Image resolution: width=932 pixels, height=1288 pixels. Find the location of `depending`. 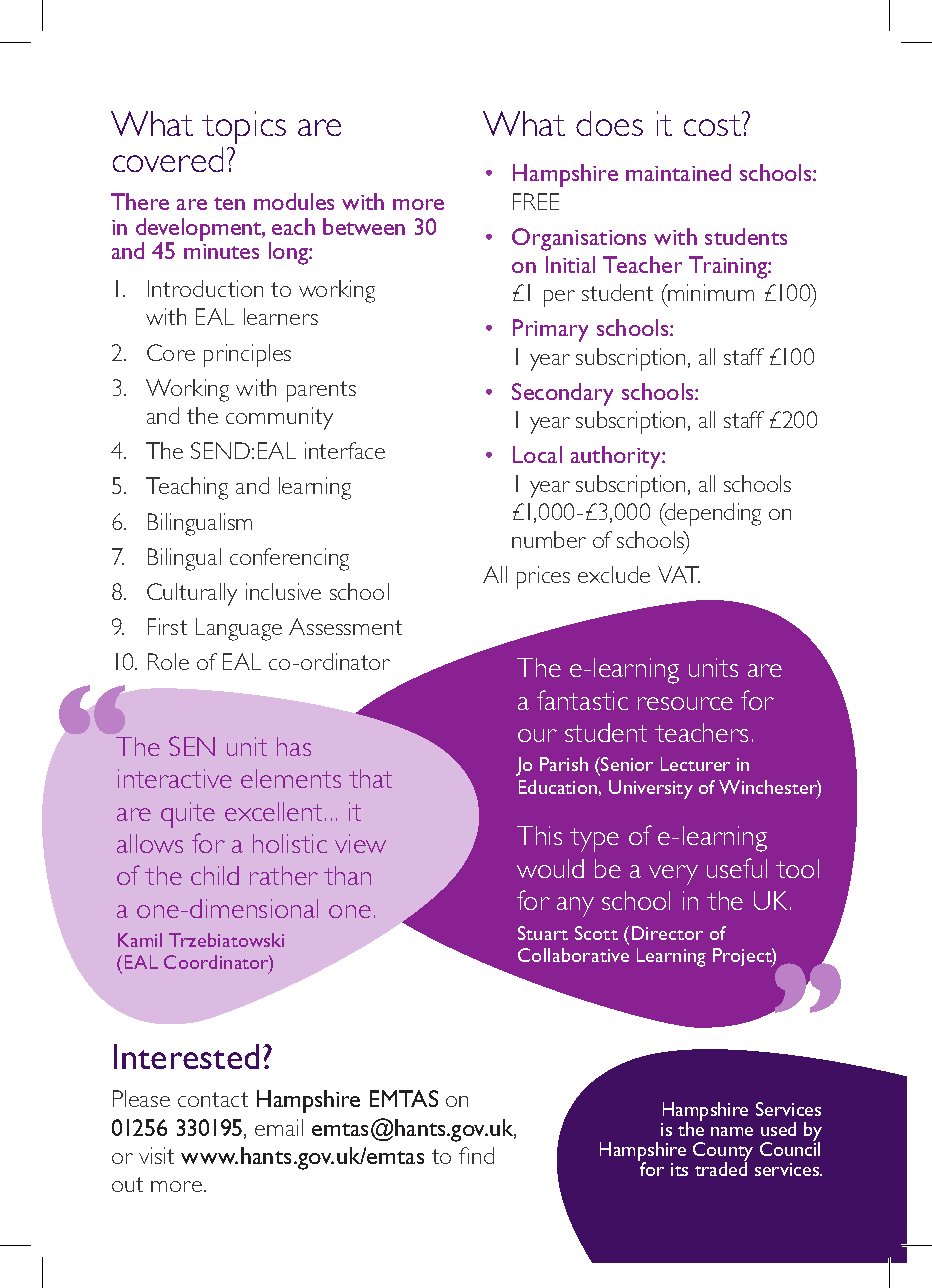

depending is located at coordinates (712, 514).
